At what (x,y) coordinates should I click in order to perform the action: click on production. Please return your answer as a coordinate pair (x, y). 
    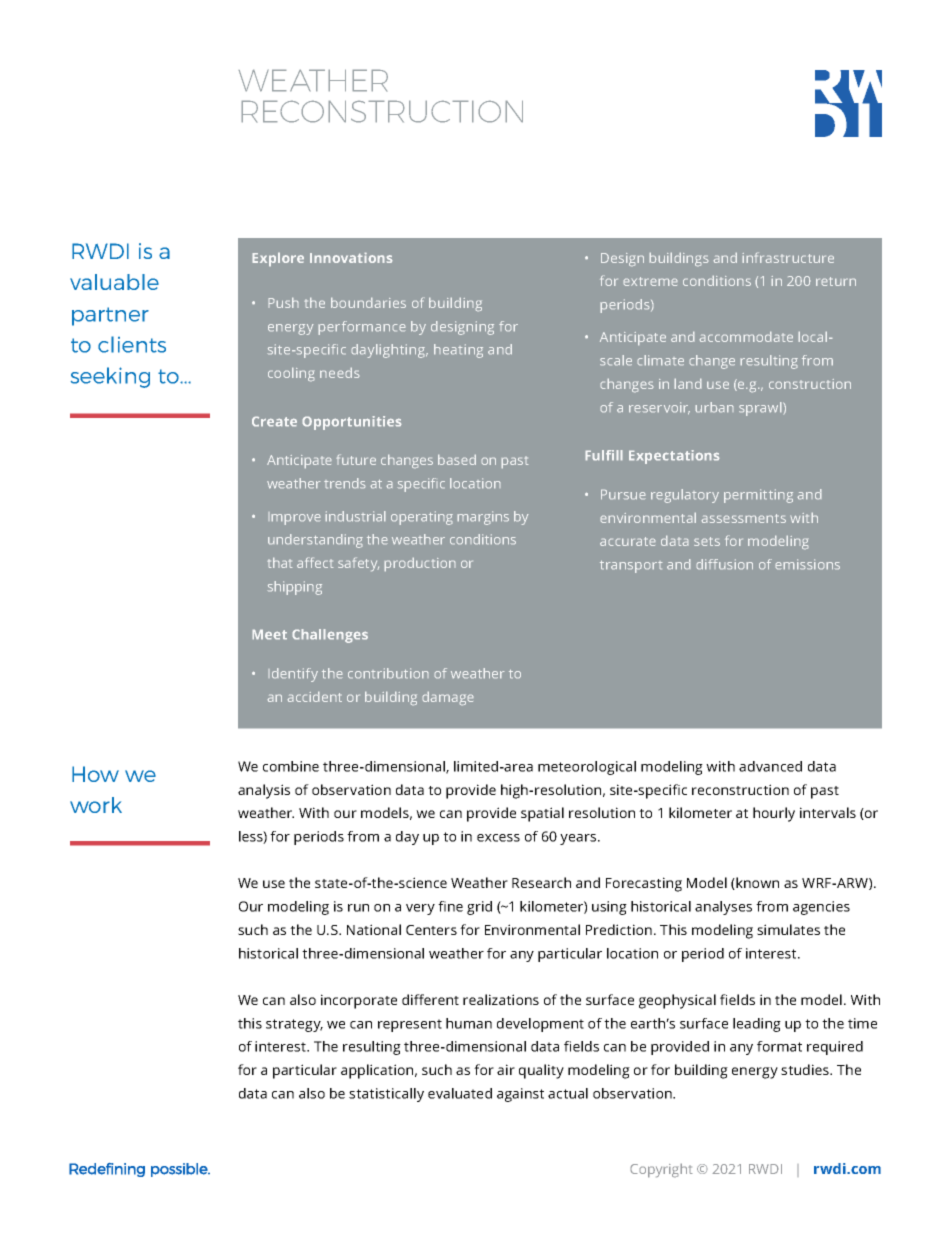
    Looking at the image, I should click on (420, 564).
